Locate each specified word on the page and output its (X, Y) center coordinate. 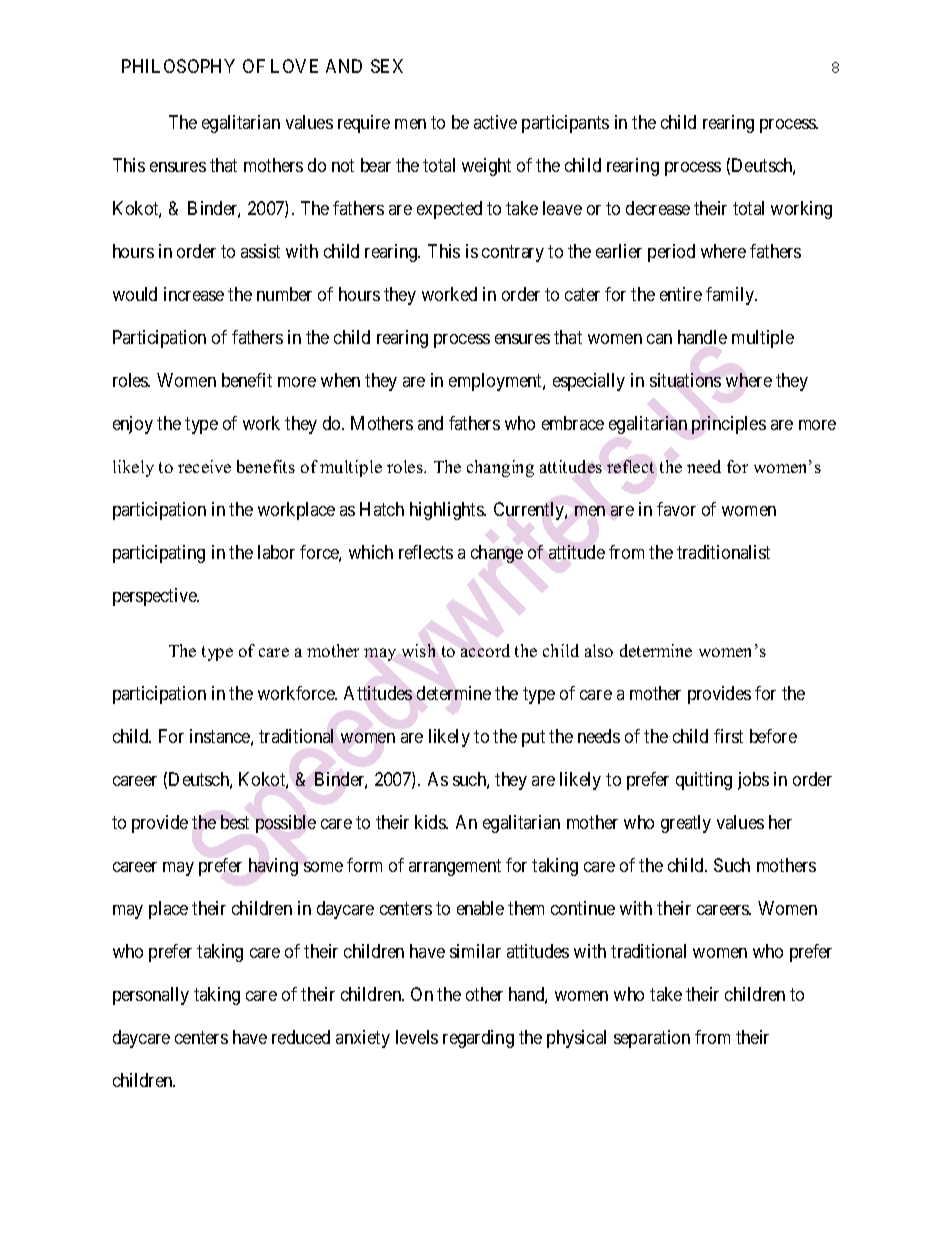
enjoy (133, 425)
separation (652, 1039)
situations (685, 380)
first (728, 736)
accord (485, 650)
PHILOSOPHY (178, 66)
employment (496, 382)
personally (151, 996)
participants (565, 124)
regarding (478, 1039)
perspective (156, 597)
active (495, 122)
